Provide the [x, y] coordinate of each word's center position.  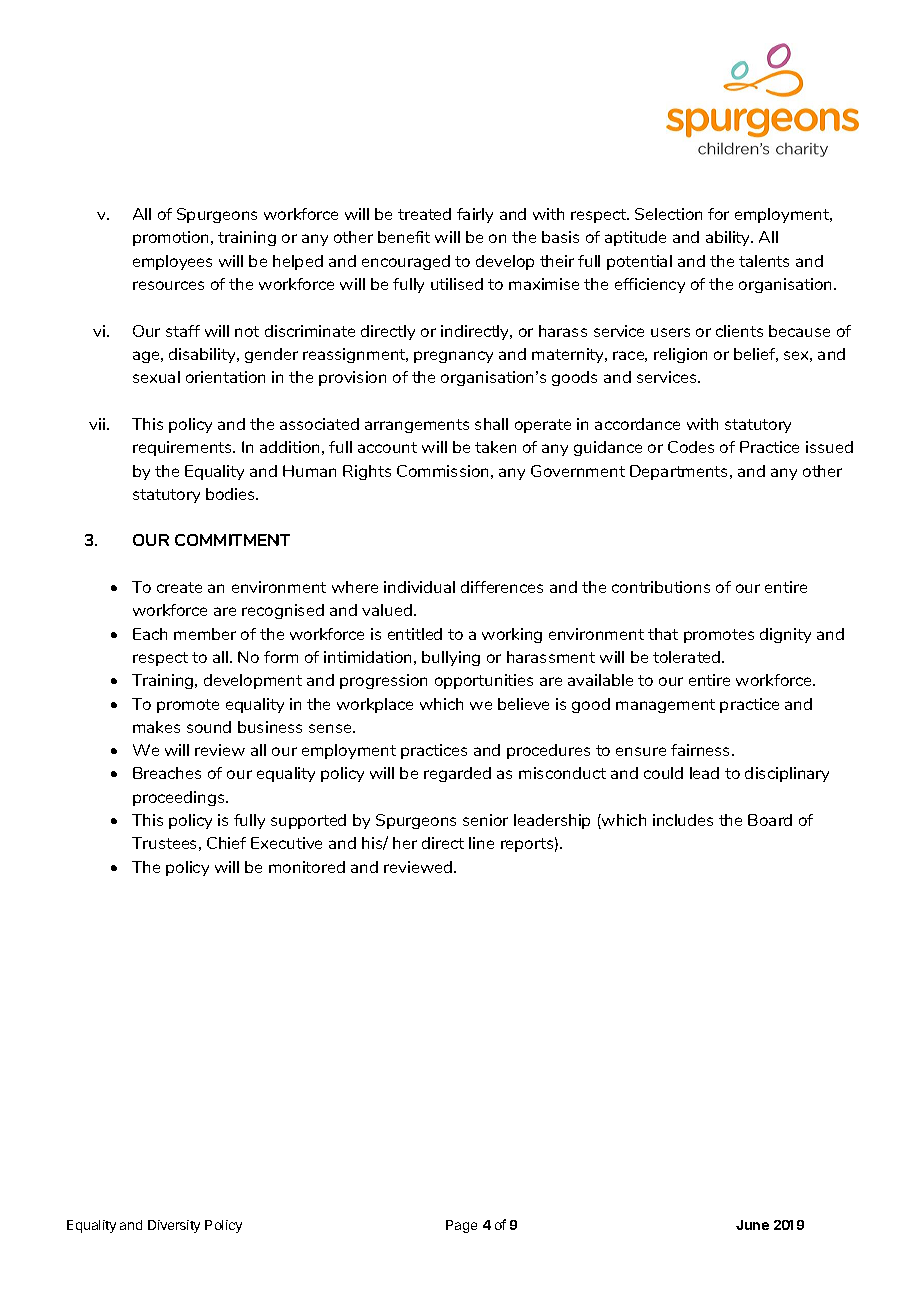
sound [209, 727]
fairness [702, 750]
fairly [475, 215]
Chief [226, 843]
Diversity [174, 1226]
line [481, 843]
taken [495, 447]
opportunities [484, 681]
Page [461, 1226]
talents [764, 261]
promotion [172, 238]
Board [770, 820]
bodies [231, 494]
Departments [680, 472]
